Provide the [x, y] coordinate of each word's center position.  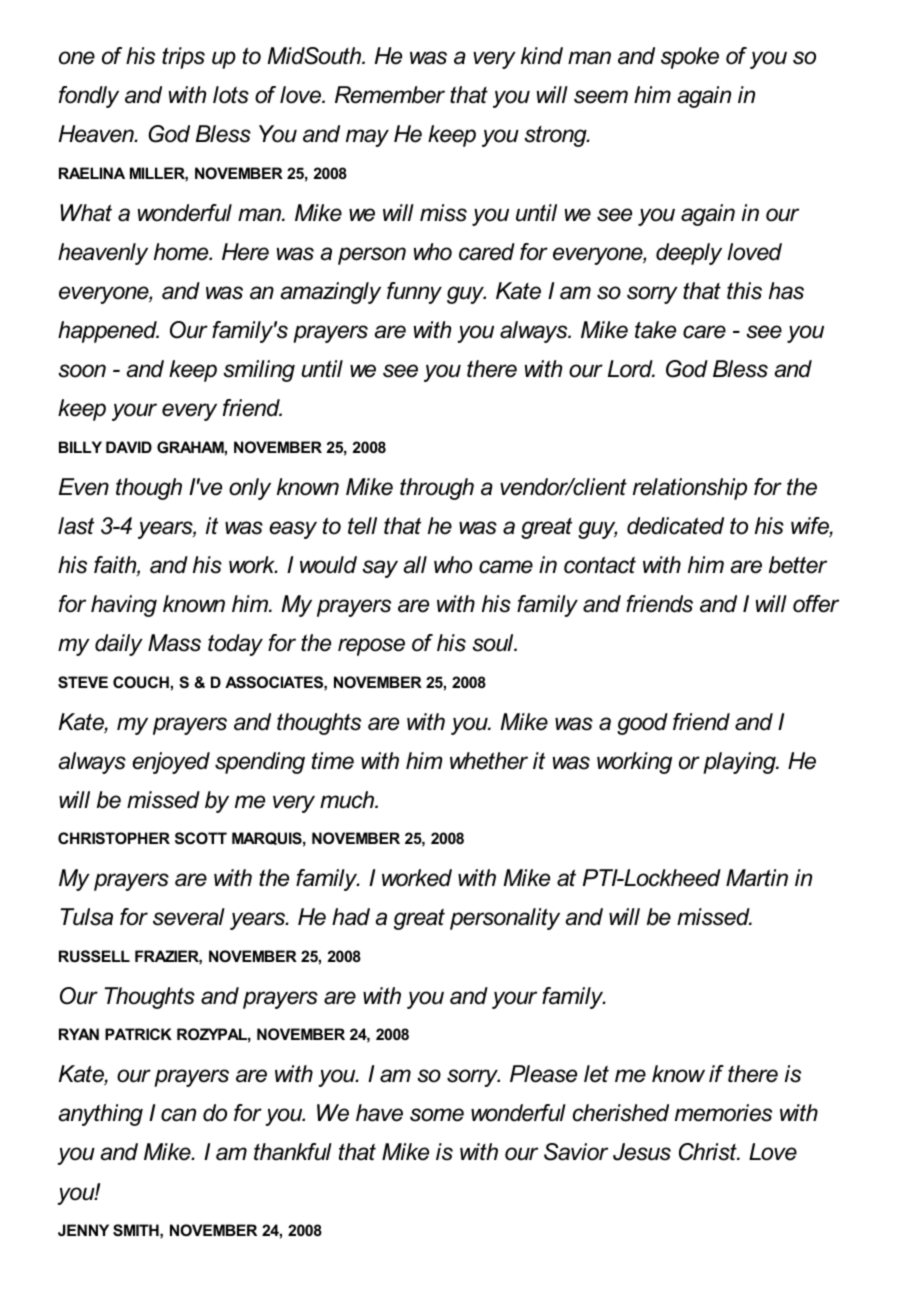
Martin [757, 878]
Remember [390, 95]
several [189, 917]
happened [108, 332]
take [655, 330]
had [351, 917]
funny [414, 293]
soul [494, 643]
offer [816, 604]
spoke [690, 58]
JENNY [83, 1230]
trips [183, 58]
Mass [174, 643]
